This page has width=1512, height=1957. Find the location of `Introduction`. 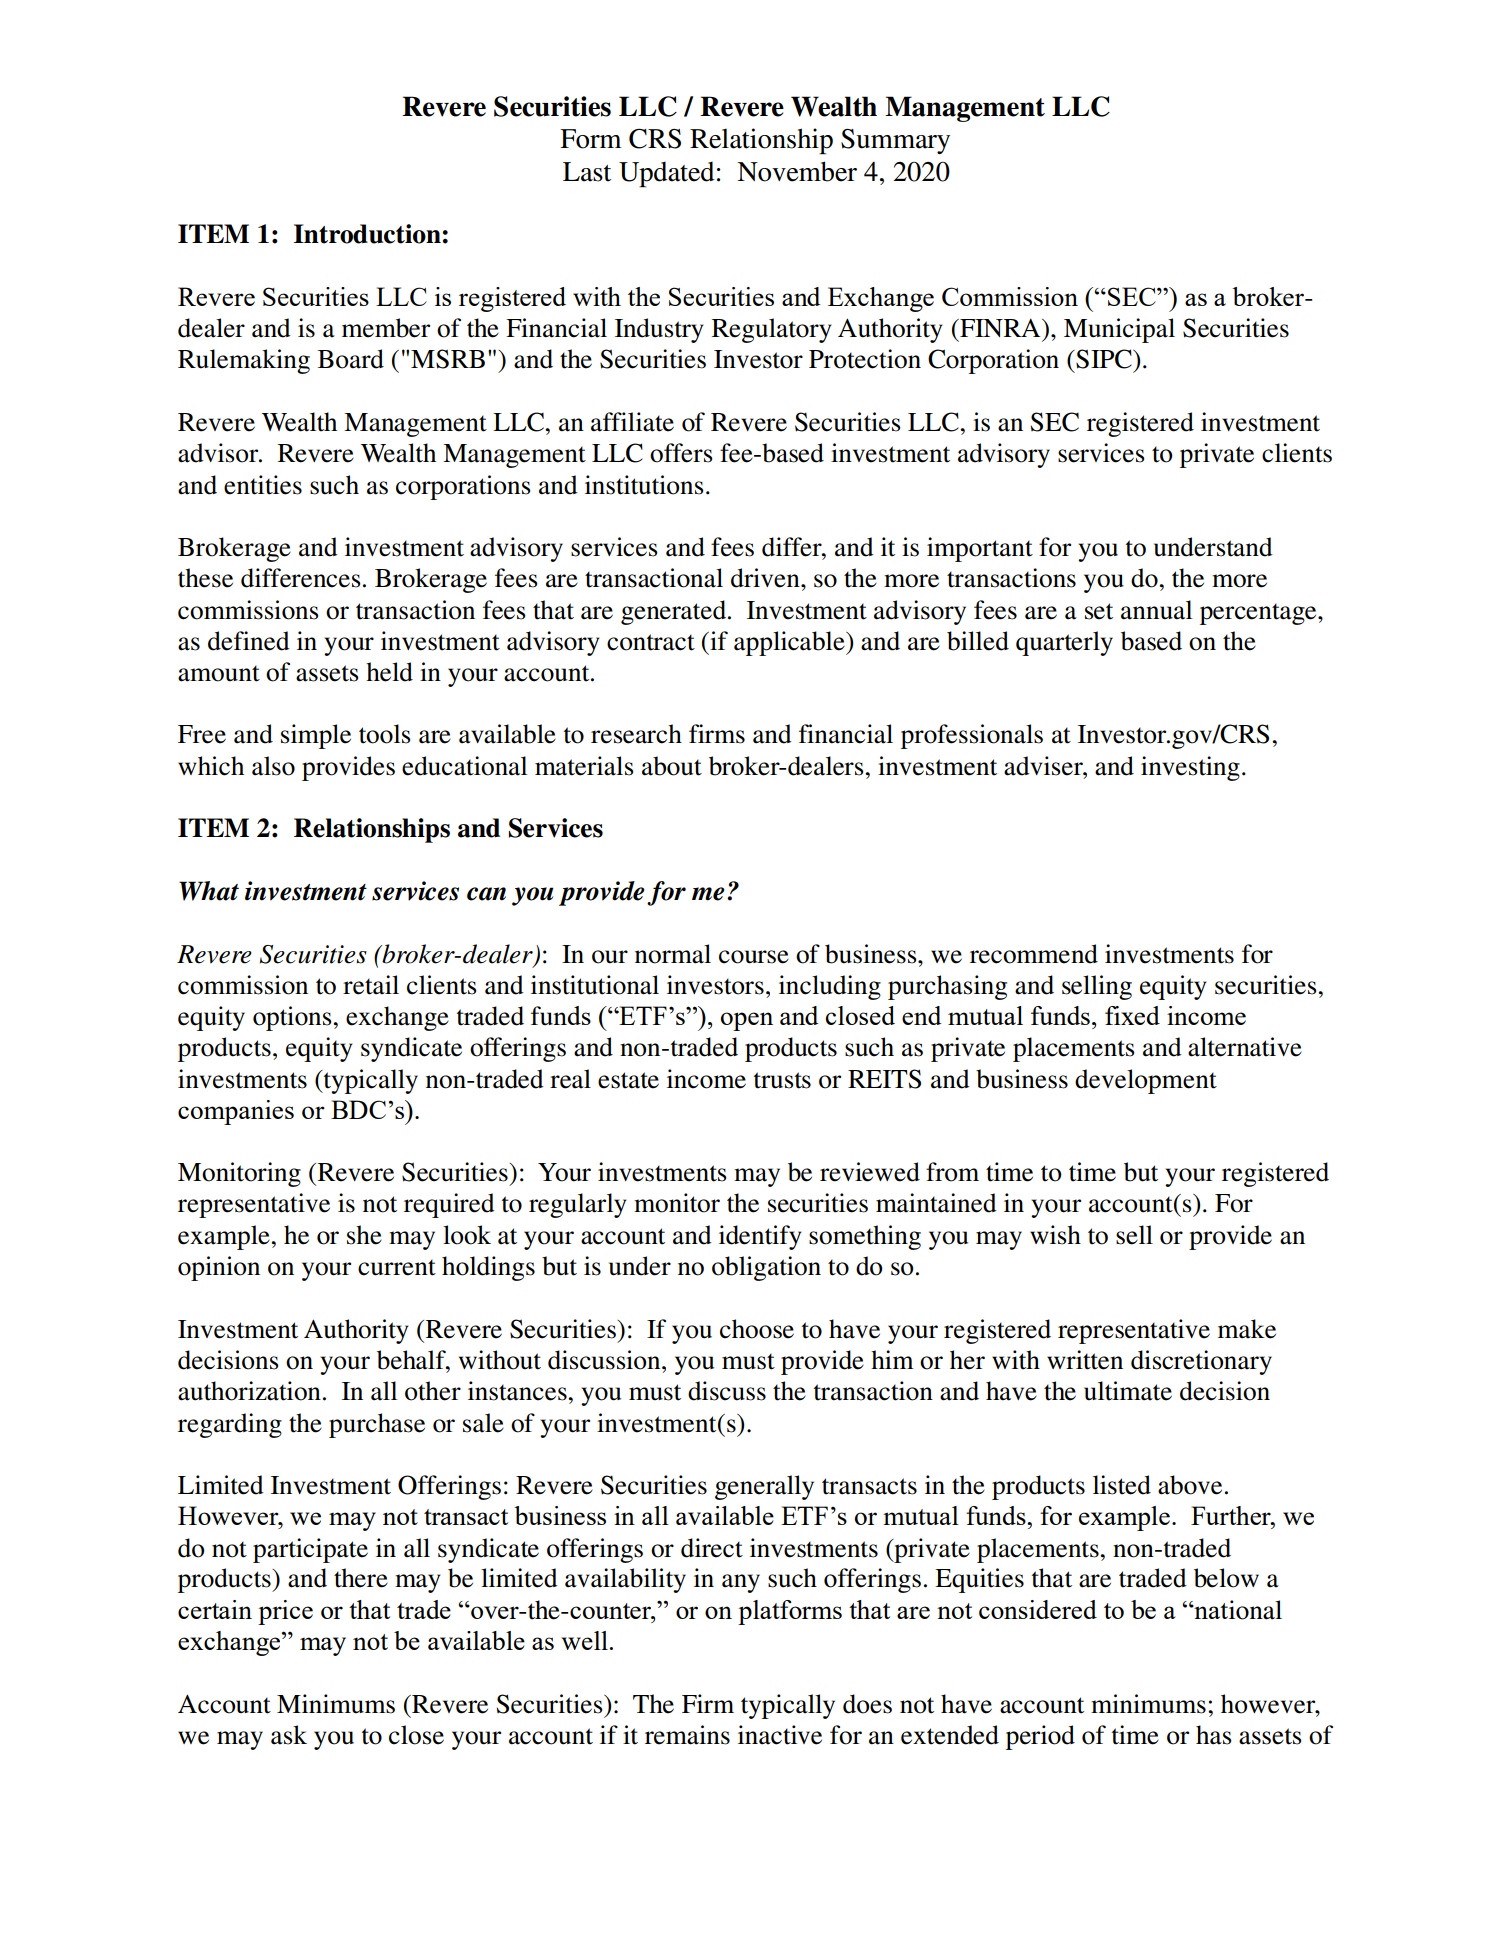

Introduction is located at coordinates (368, 234).
